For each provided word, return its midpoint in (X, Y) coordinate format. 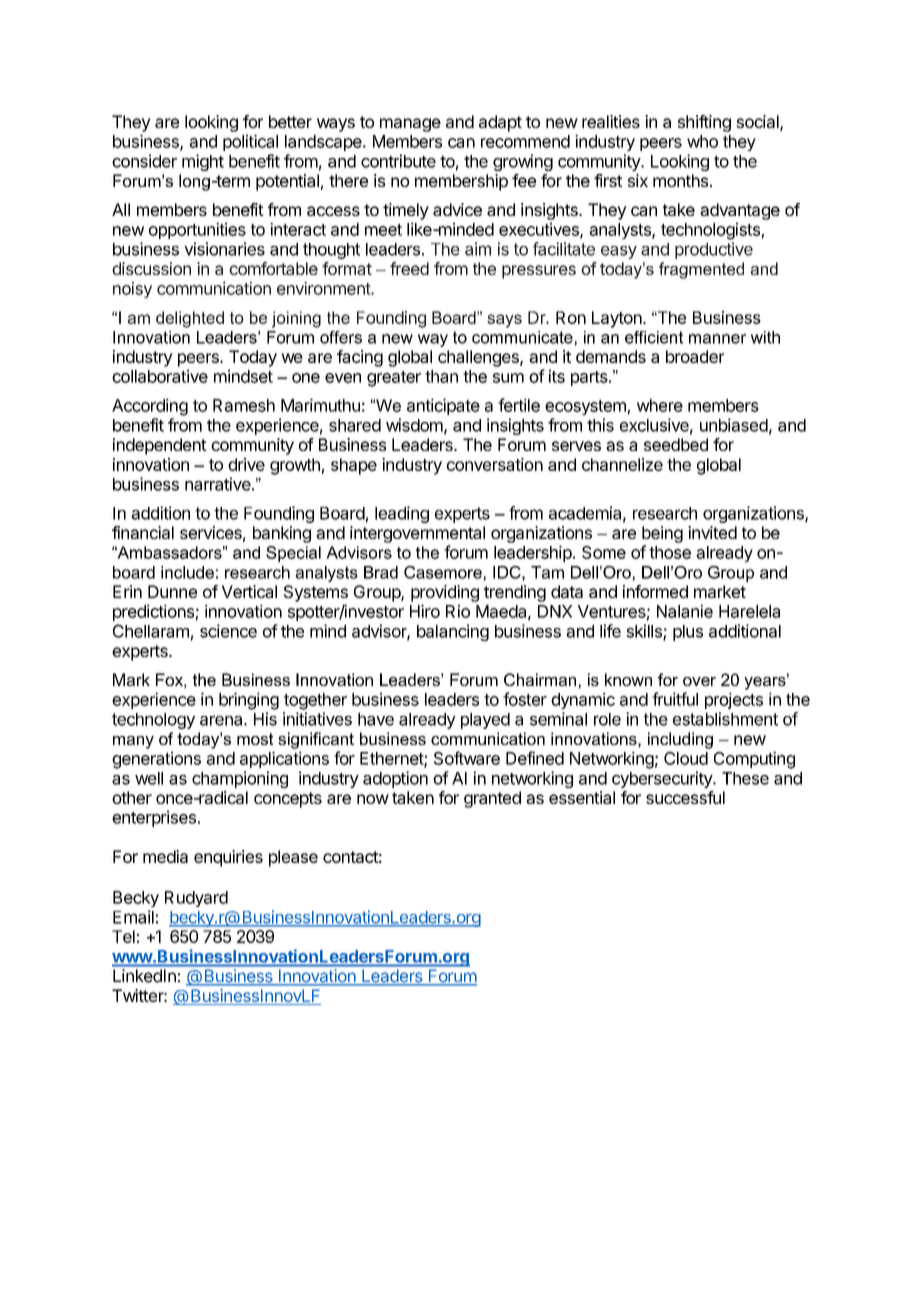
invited (712, 532)
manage (410, 125)
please (293, 858)
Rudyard (196, 899)
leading (402, 514)
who (702, 141)
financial (143, 532)
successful (685, 797)
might (203, 162)
